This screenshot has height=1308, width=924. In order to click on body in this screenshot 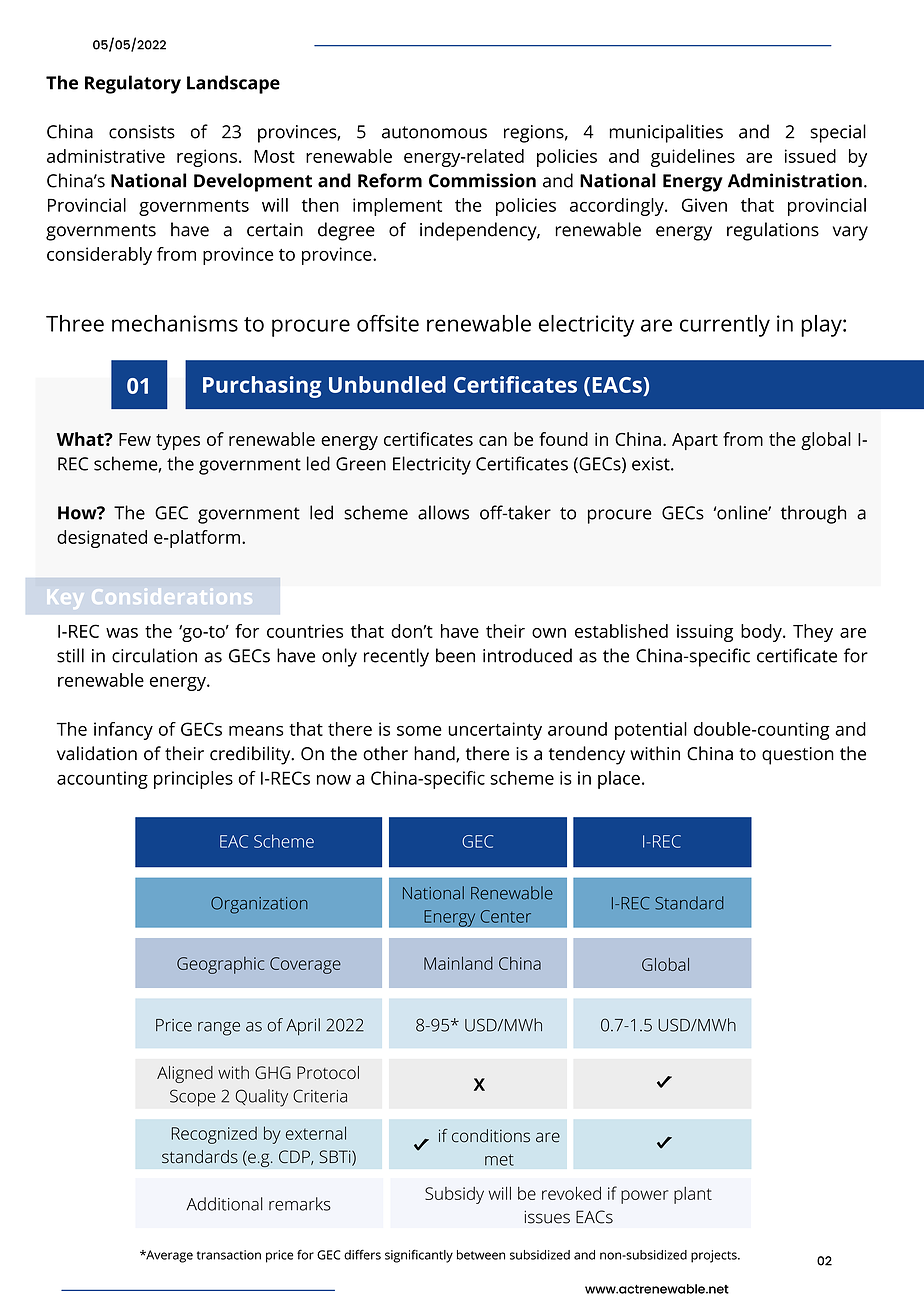, I will do `click(762, 633)`.
